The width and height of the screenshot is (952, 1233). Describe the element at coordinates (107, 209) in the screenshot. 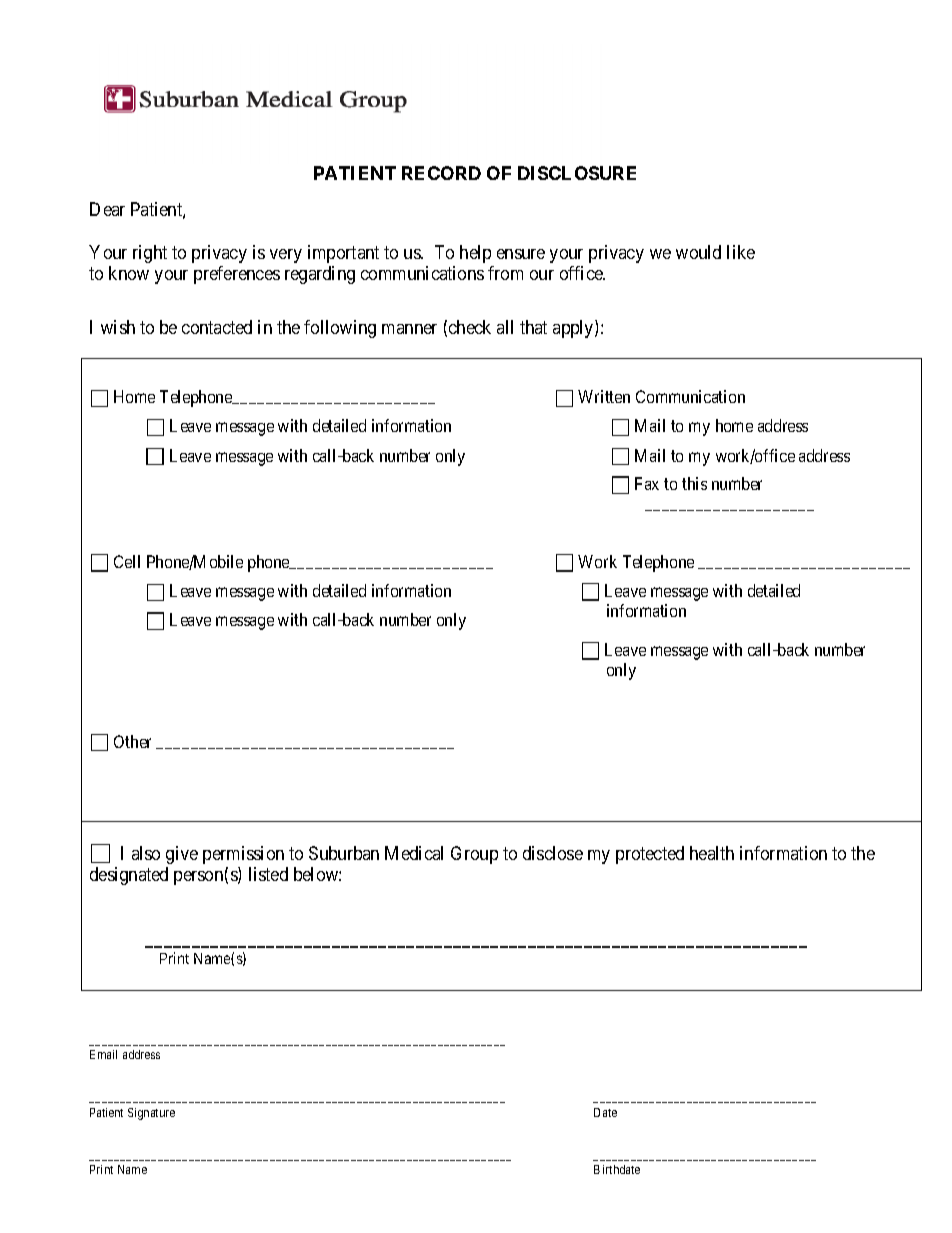

I see `Dear` at that location.
